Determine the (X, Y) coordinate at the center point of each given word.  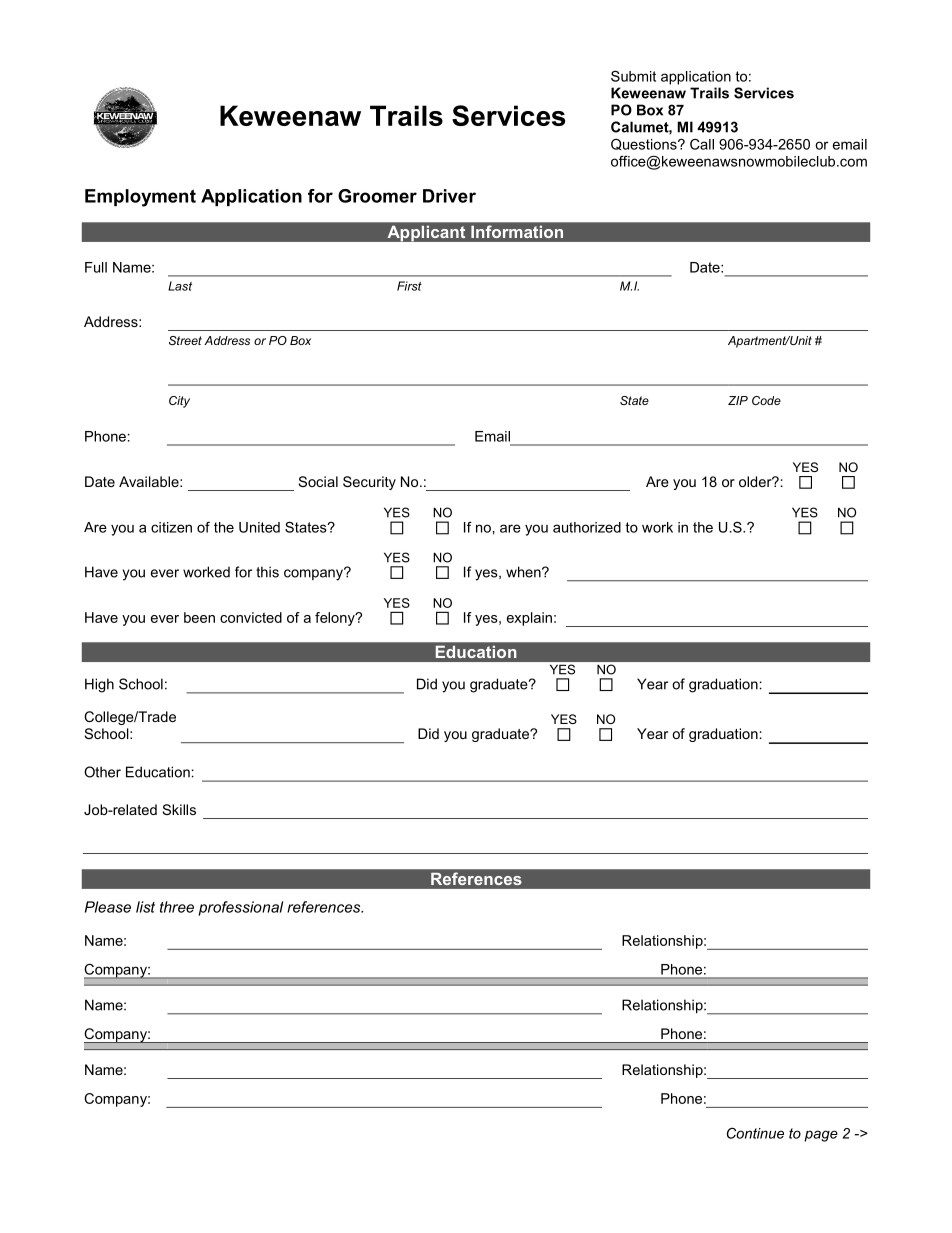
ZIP (738, 400)
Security (369, 483)
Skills (179, 809)
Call (702, 144)
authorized (587, 527)
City (179, 402)
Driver (449, 196)
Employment (140, 198)
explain (529, 619)
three (177, 907)
